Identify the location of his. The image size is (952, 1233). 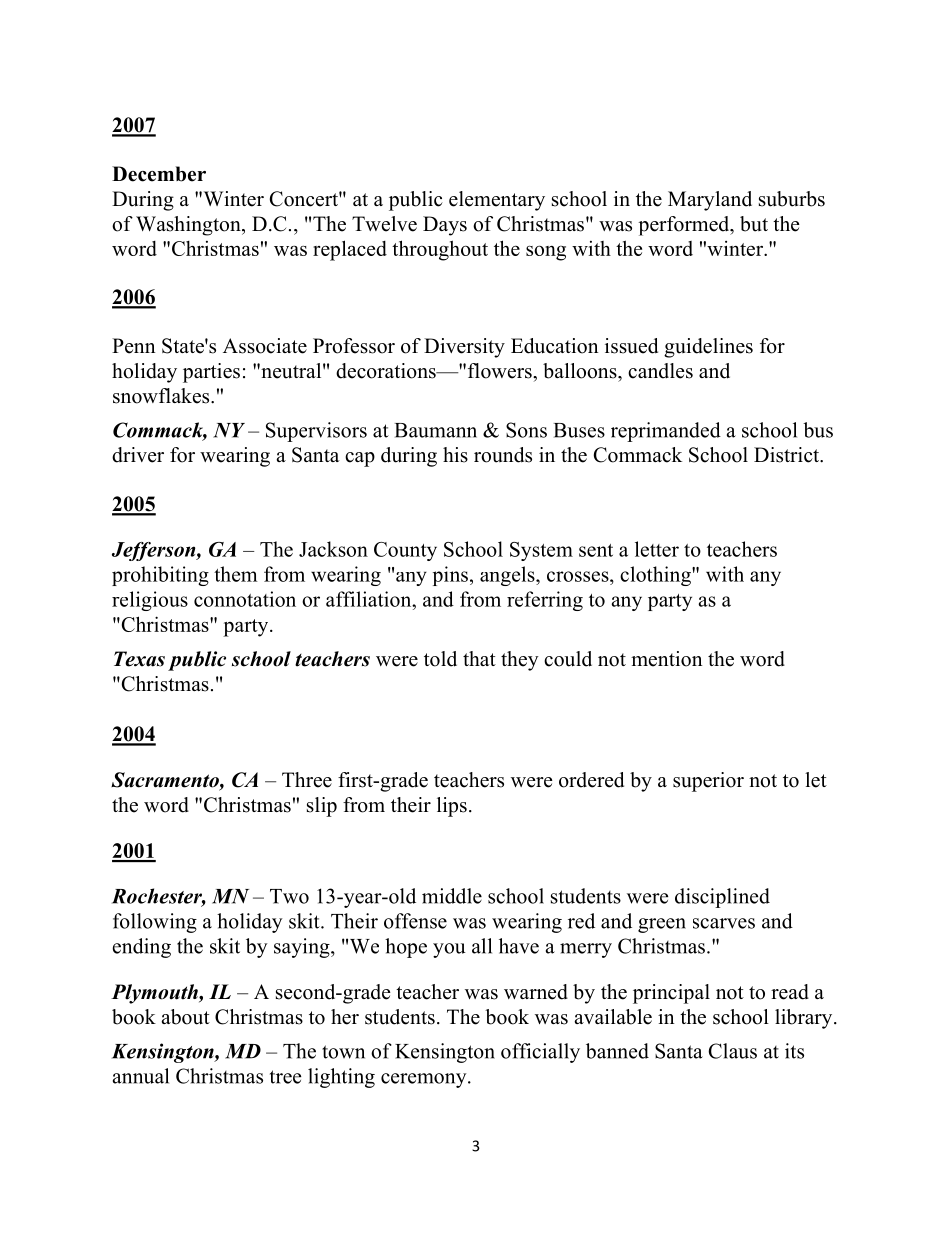
(455, 455).
